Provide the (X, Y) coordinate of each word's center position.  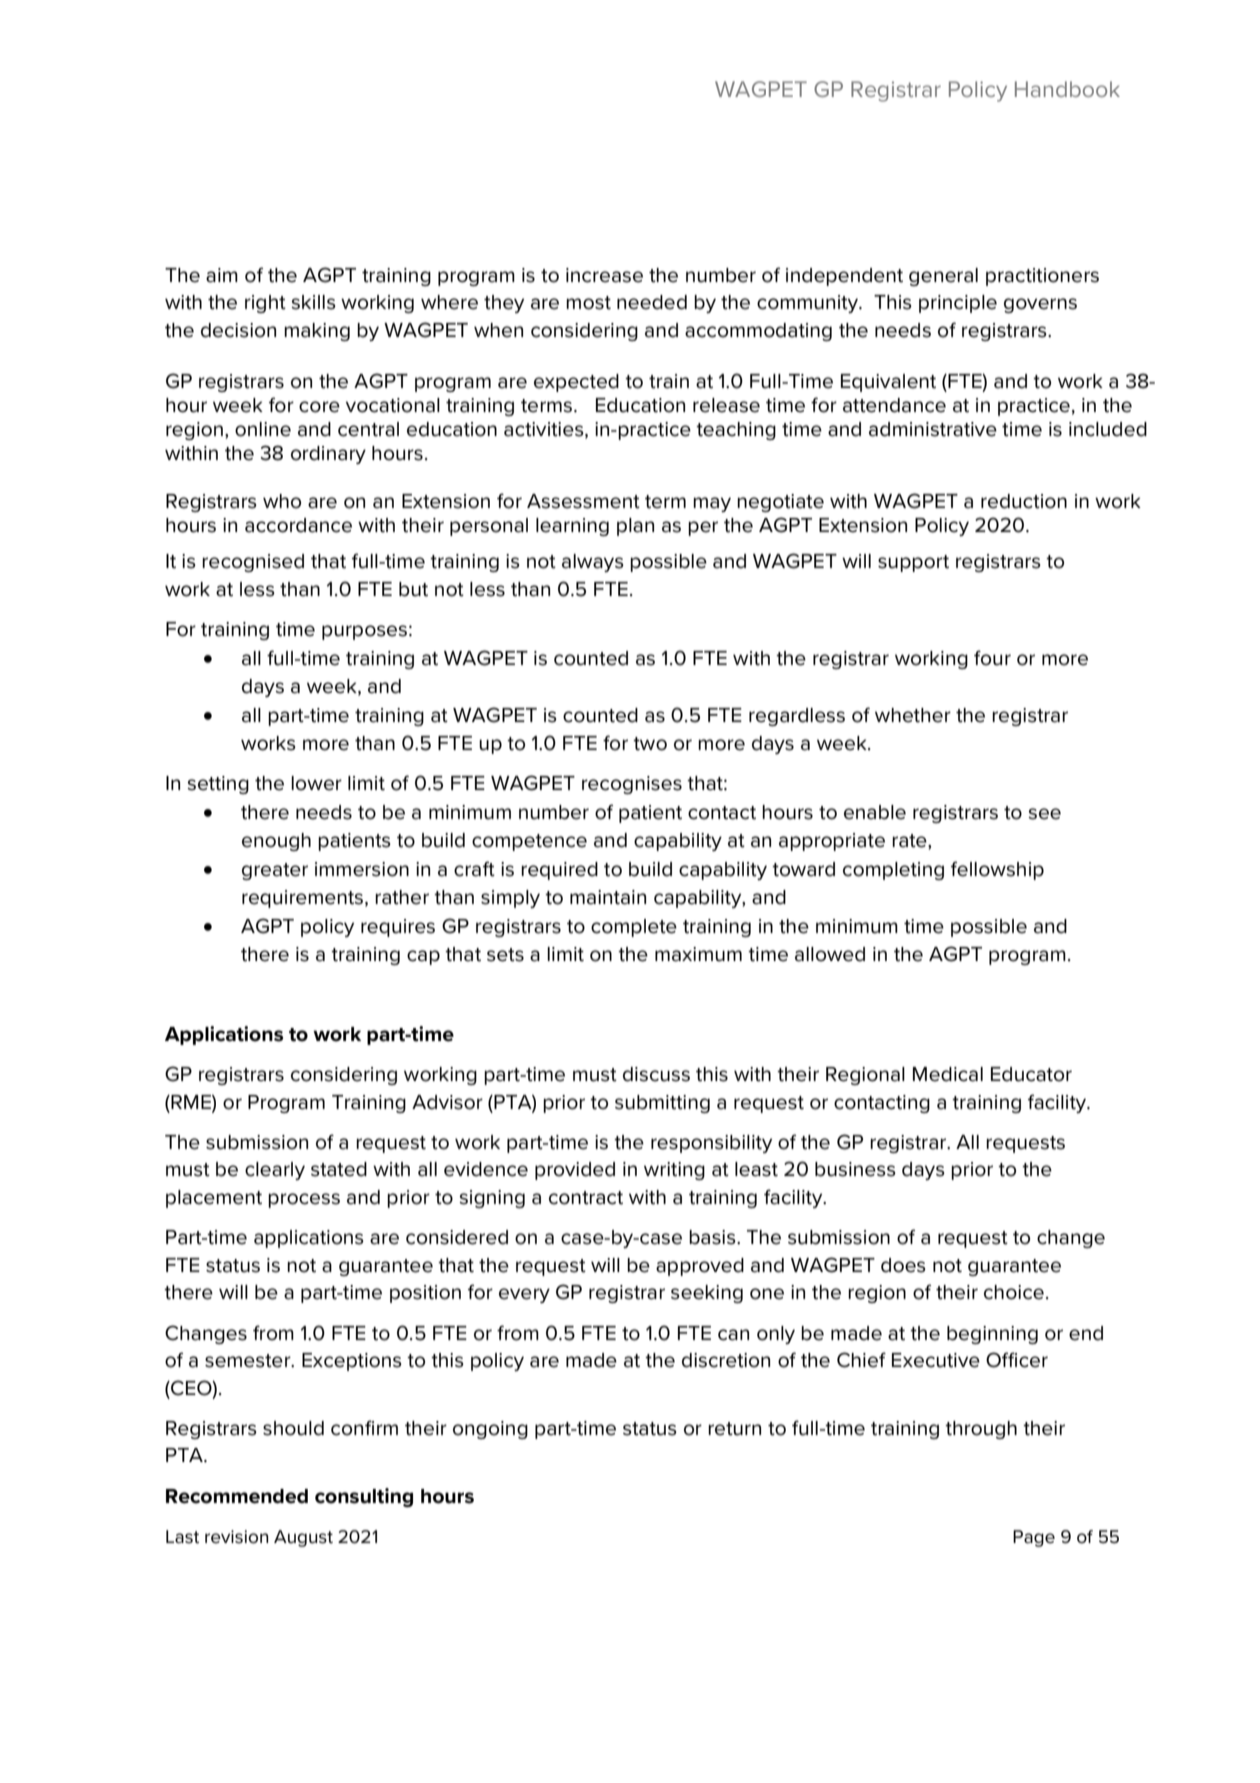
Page (1034, 1538)
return (734, 1429)
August (303, 1538)
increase (604, 275)
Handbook (1067, 89)
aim (222, 275)
